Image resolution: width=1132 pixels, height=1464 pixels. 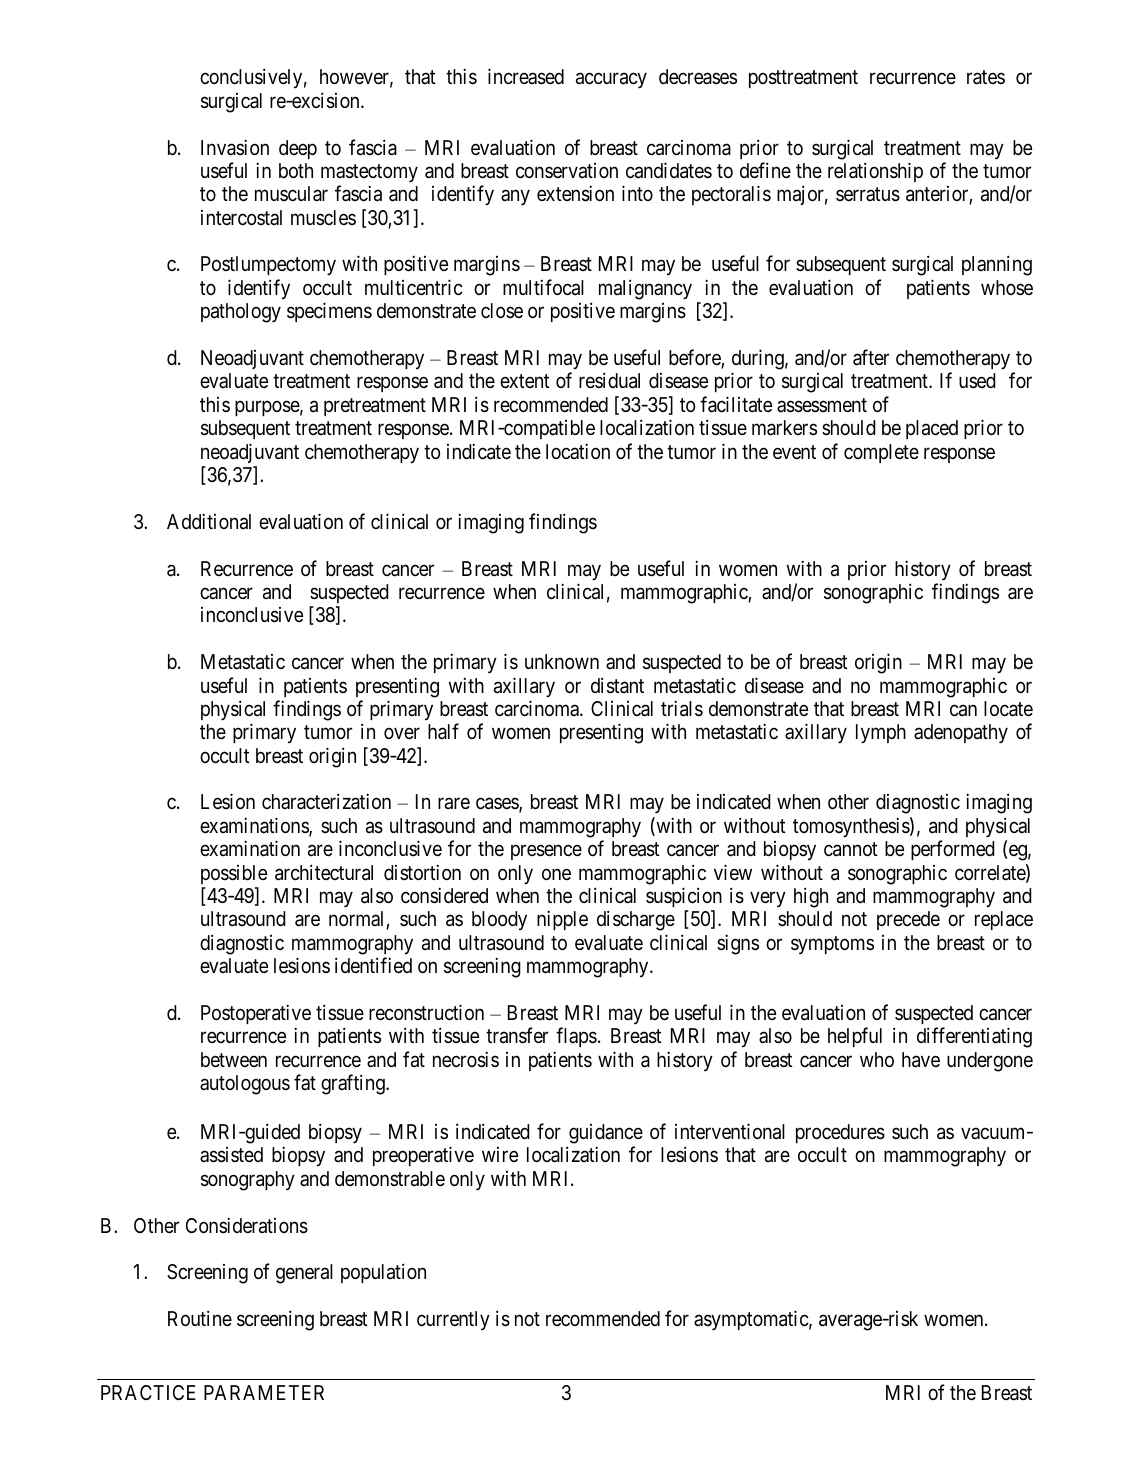 I want to click on relationship, so click(x=875, y=172).
